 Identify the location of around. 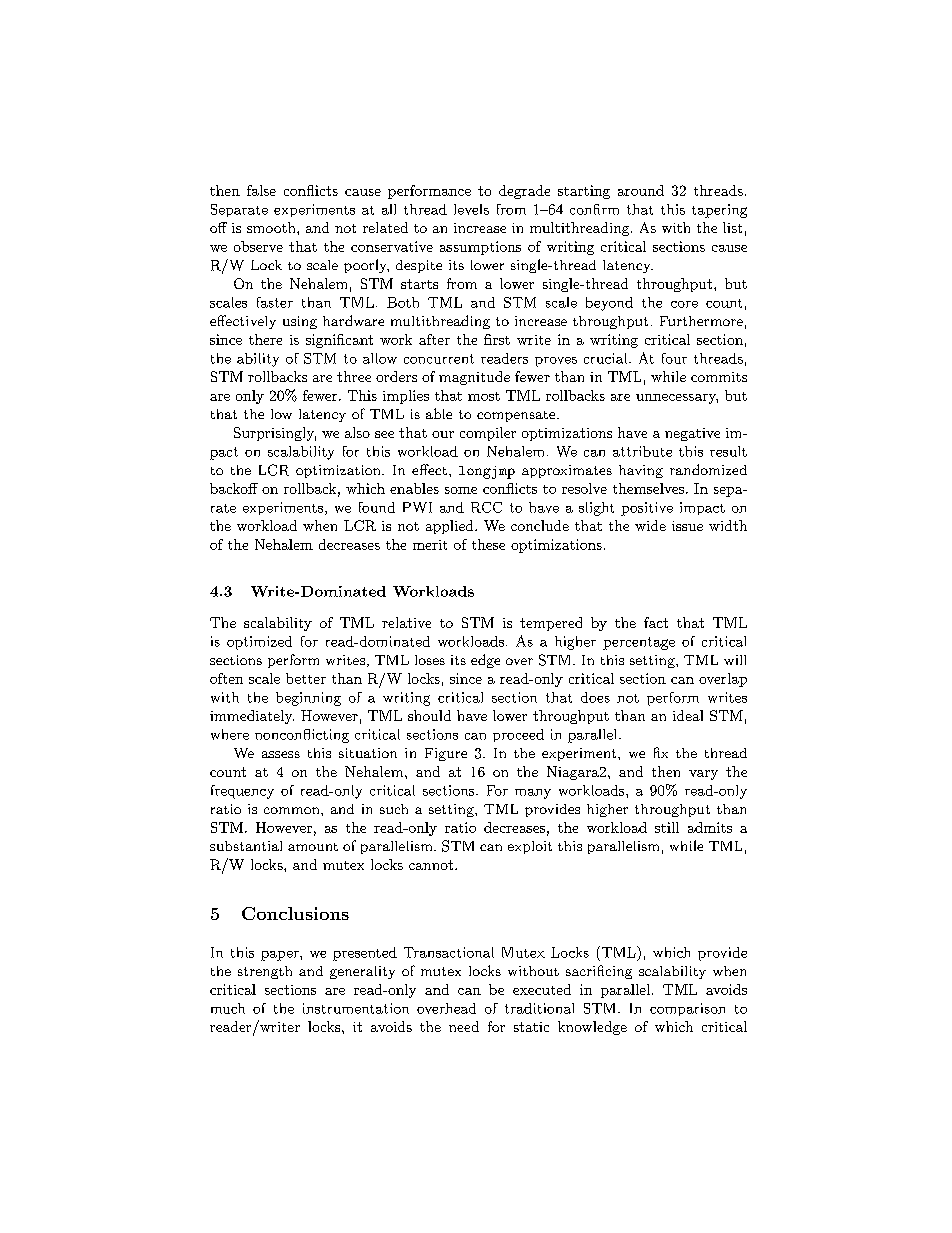
(641, 190).
